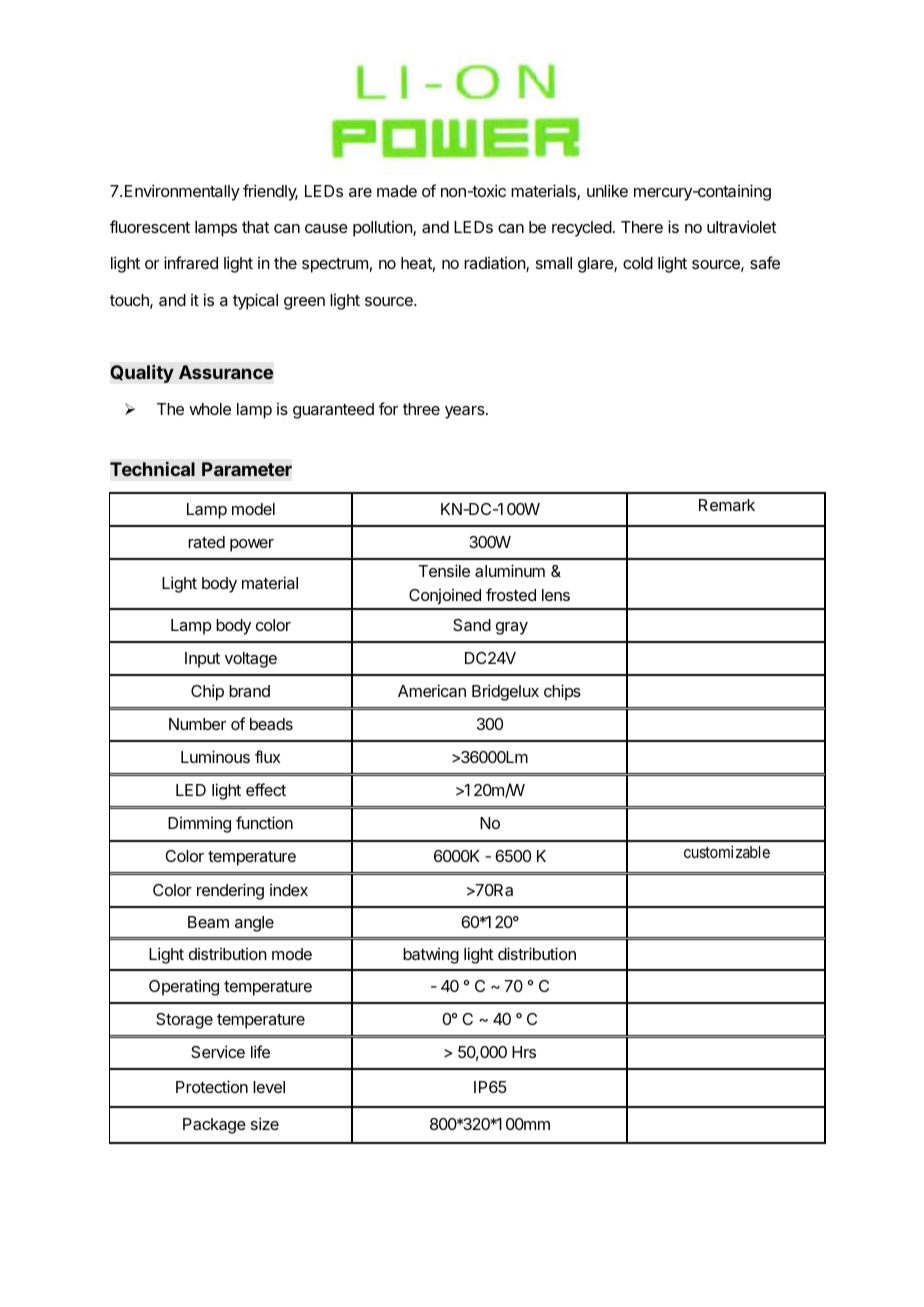 This page has width=924, height=1307. Describe the element at coordinates (206, 542) in the page. I see `rated` at that location.
